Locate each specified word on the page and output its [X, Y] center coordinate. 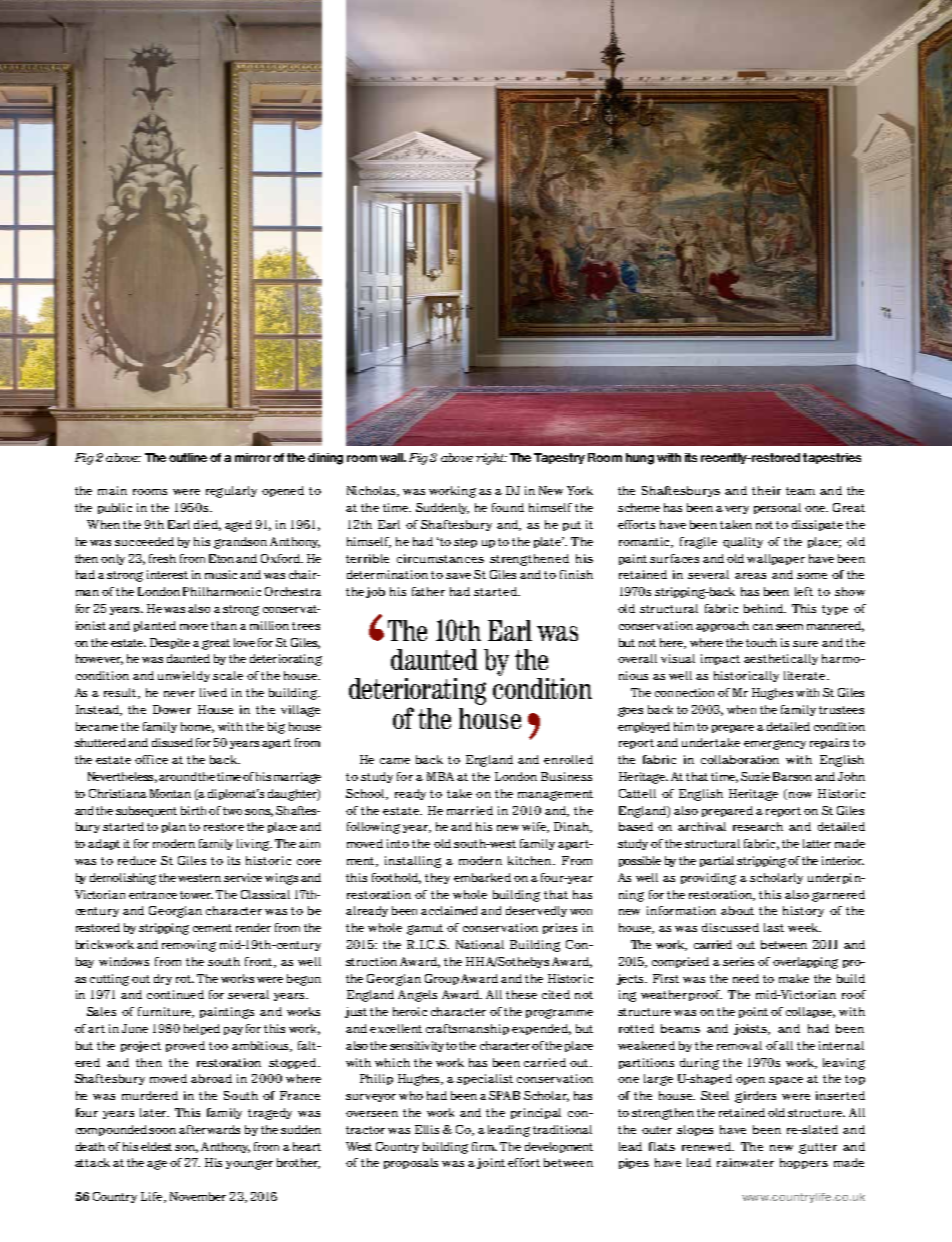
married [470, 810]
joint [491, 1163]
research [758, 826]
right [491, 459]
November [198, 1196]
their [766, 490]
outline [188, 457]
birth [195, 810]
